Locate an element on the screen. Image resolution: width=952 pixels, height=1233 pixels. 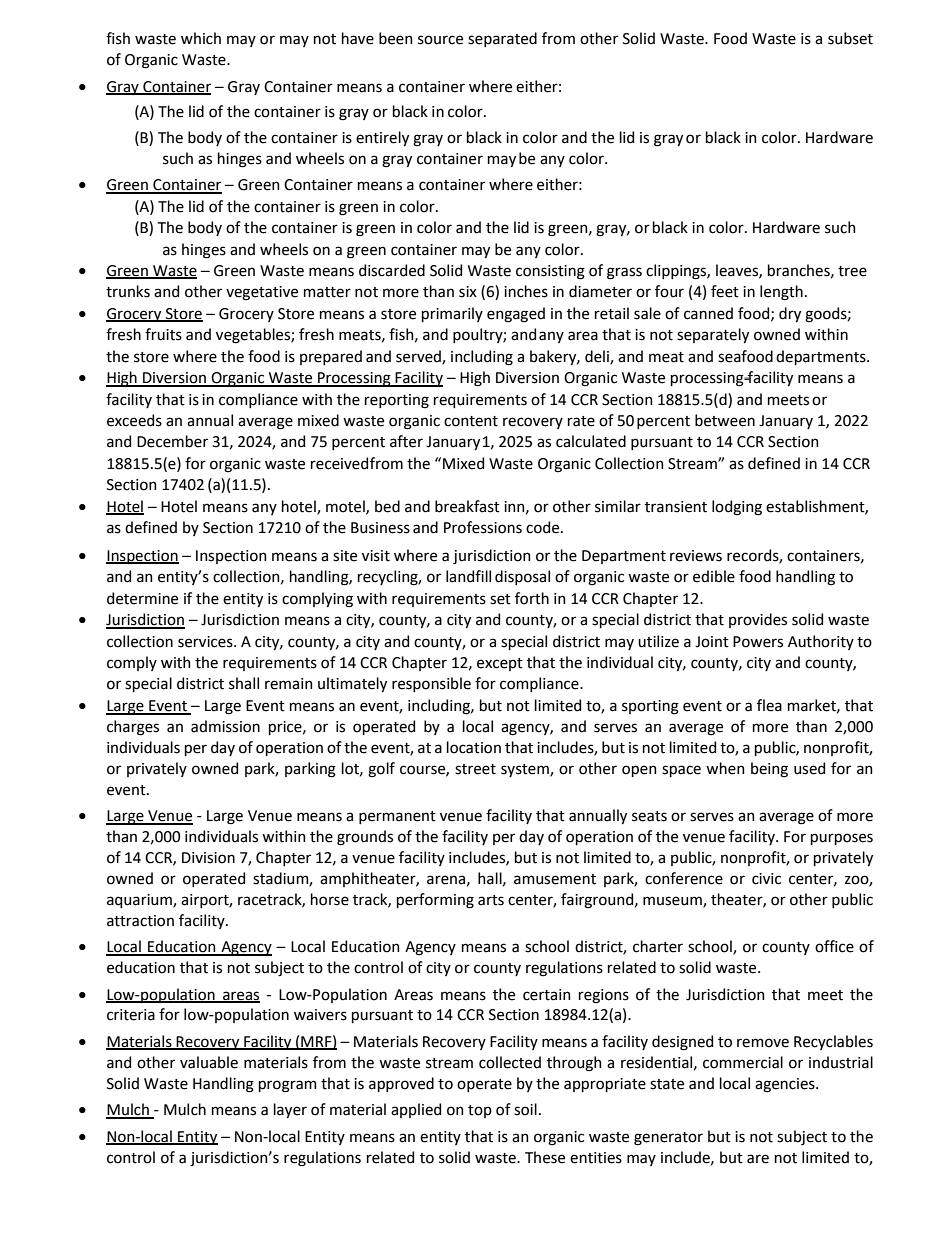
which is located at coordinates (201, 38).
